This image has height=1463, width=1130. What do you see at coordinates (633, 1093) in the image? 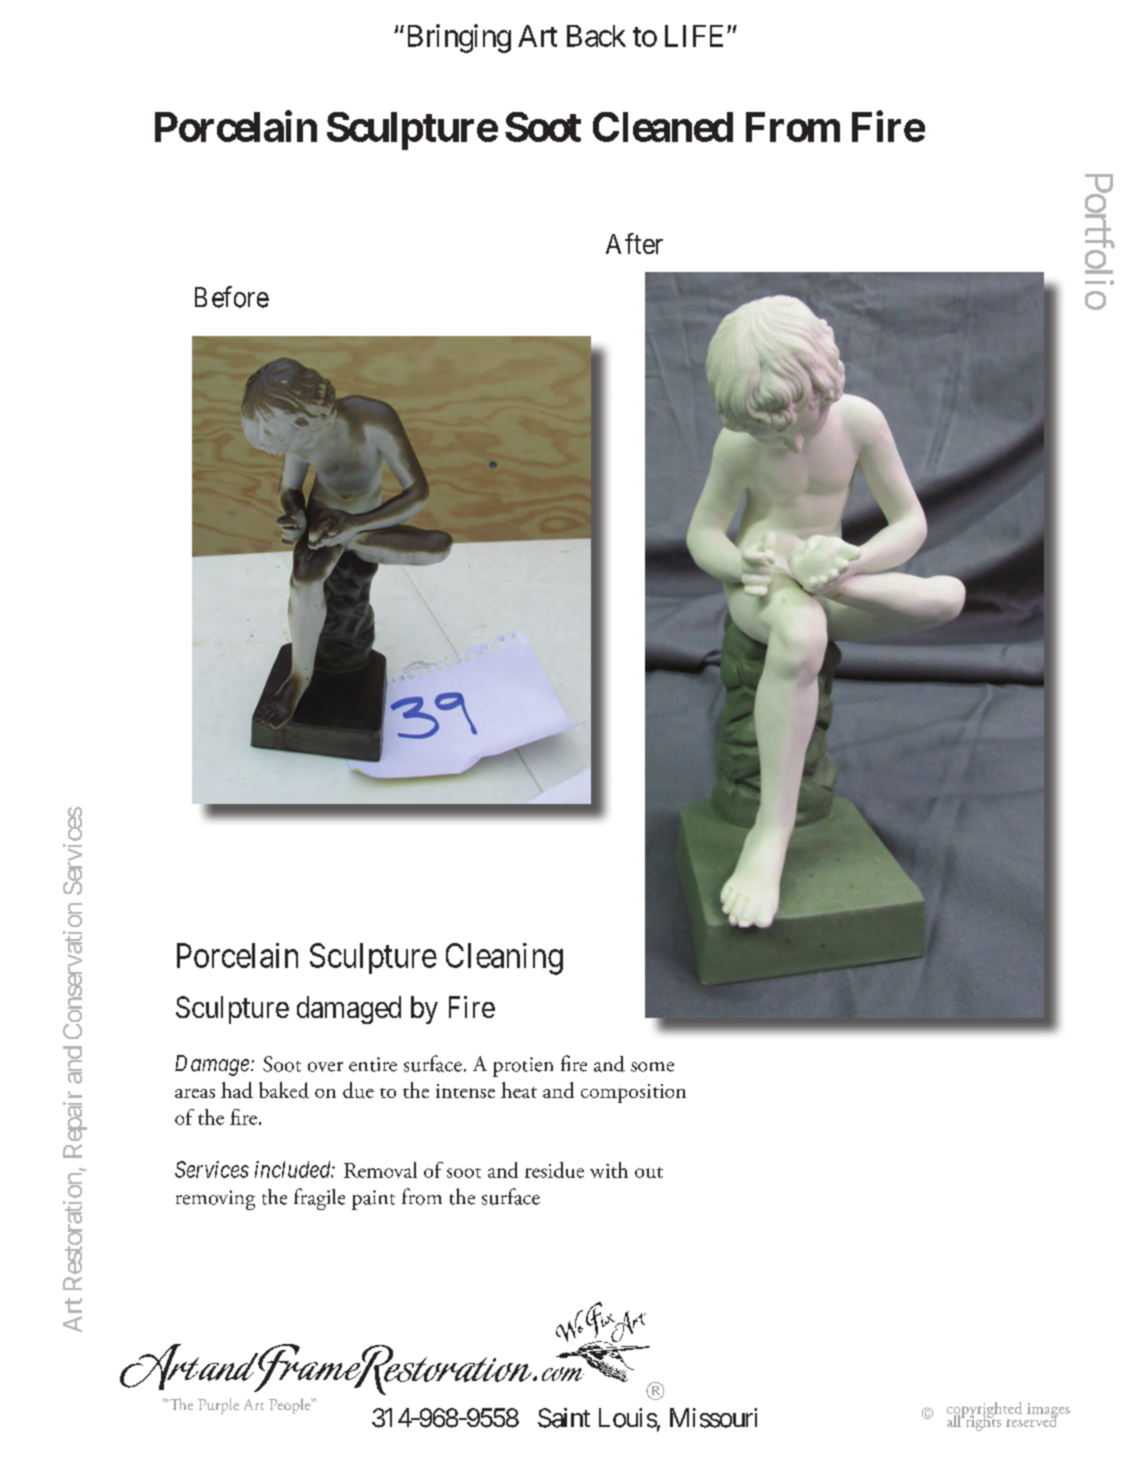
I see `composition` at bounding box center [633, 1093].
